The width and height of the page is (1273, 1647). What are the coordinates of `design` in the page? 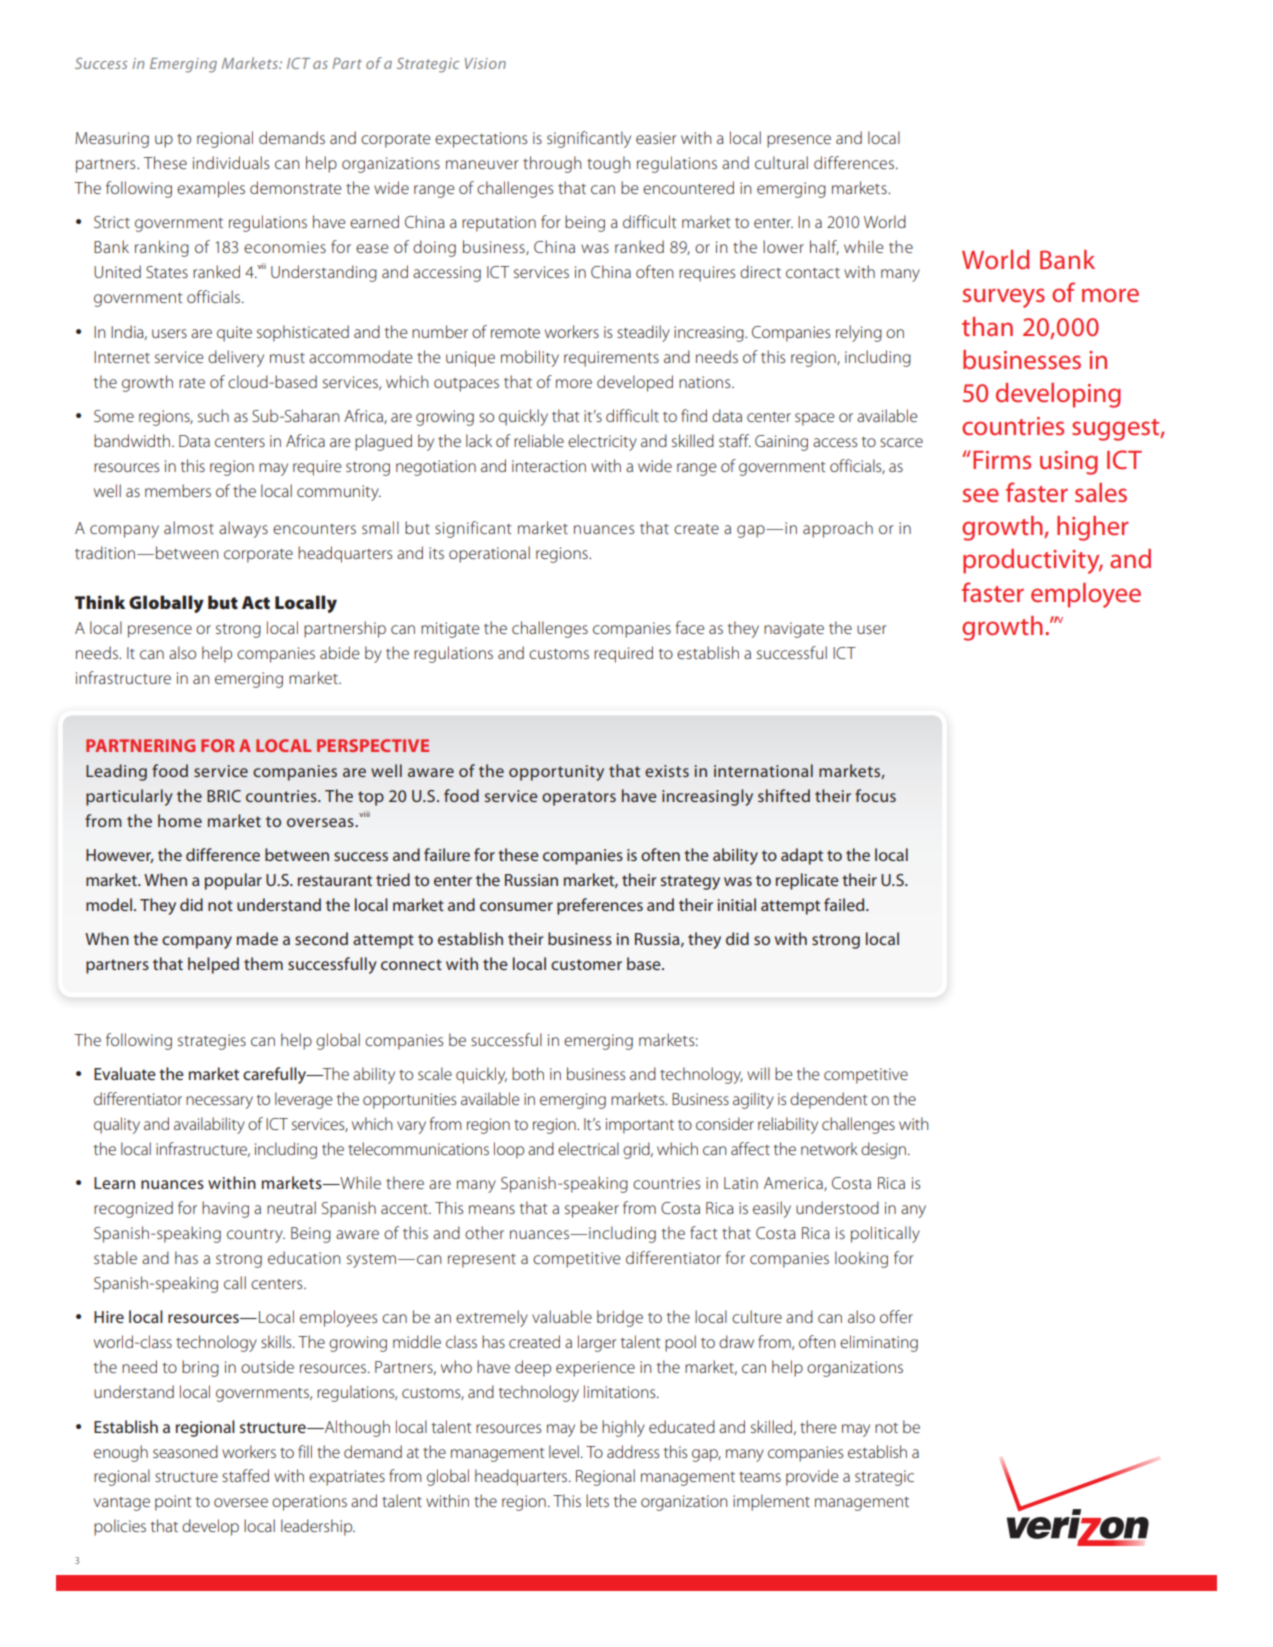 It's located at (885, 1150).
